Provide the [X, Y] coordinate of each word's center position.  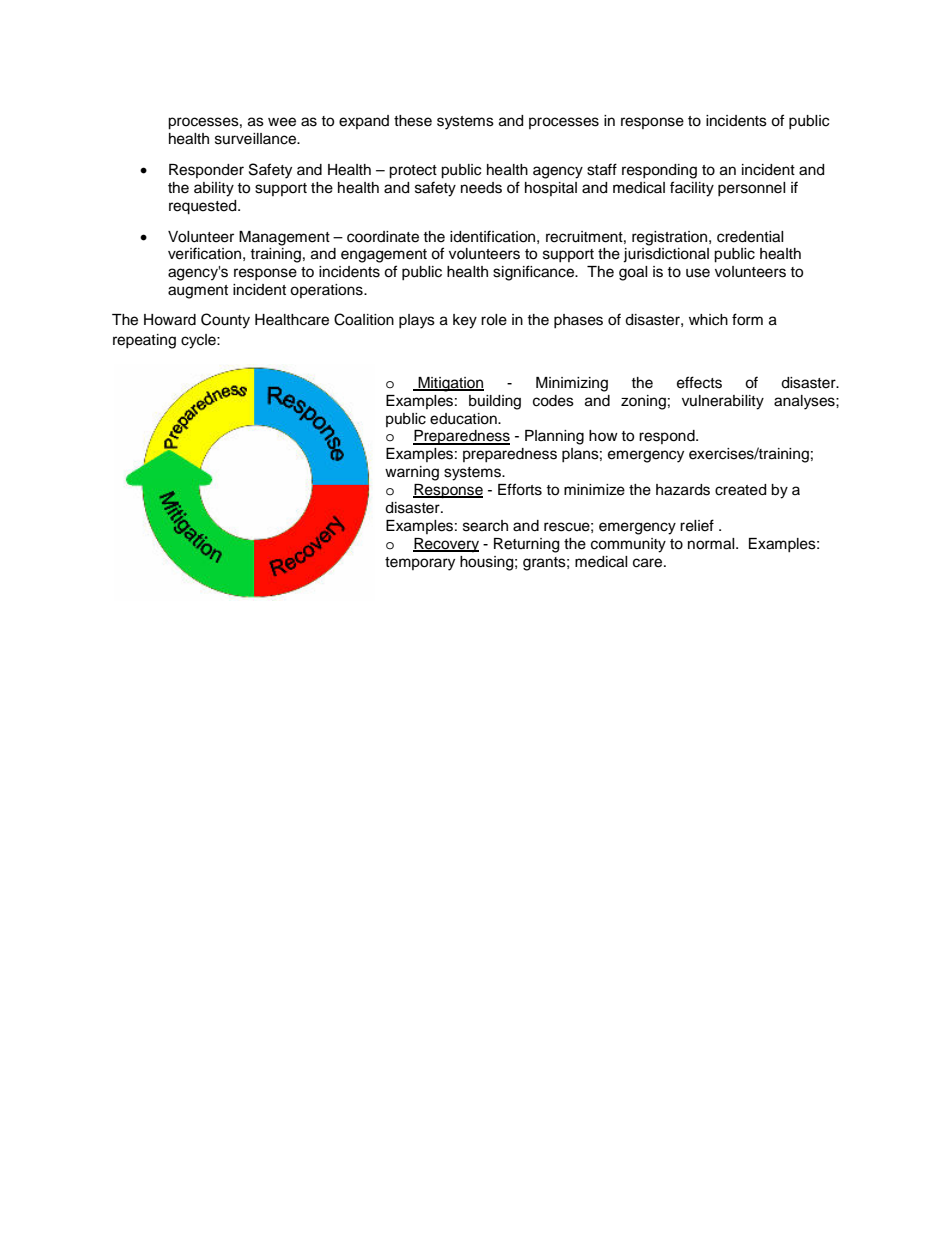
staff [602, 169]
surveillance [256, 139]
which [708, 320]
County [225, 321]
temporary [420, 564]
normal [712, 544]
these [413, 121]
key [465, 321]
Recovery [446, 545]
